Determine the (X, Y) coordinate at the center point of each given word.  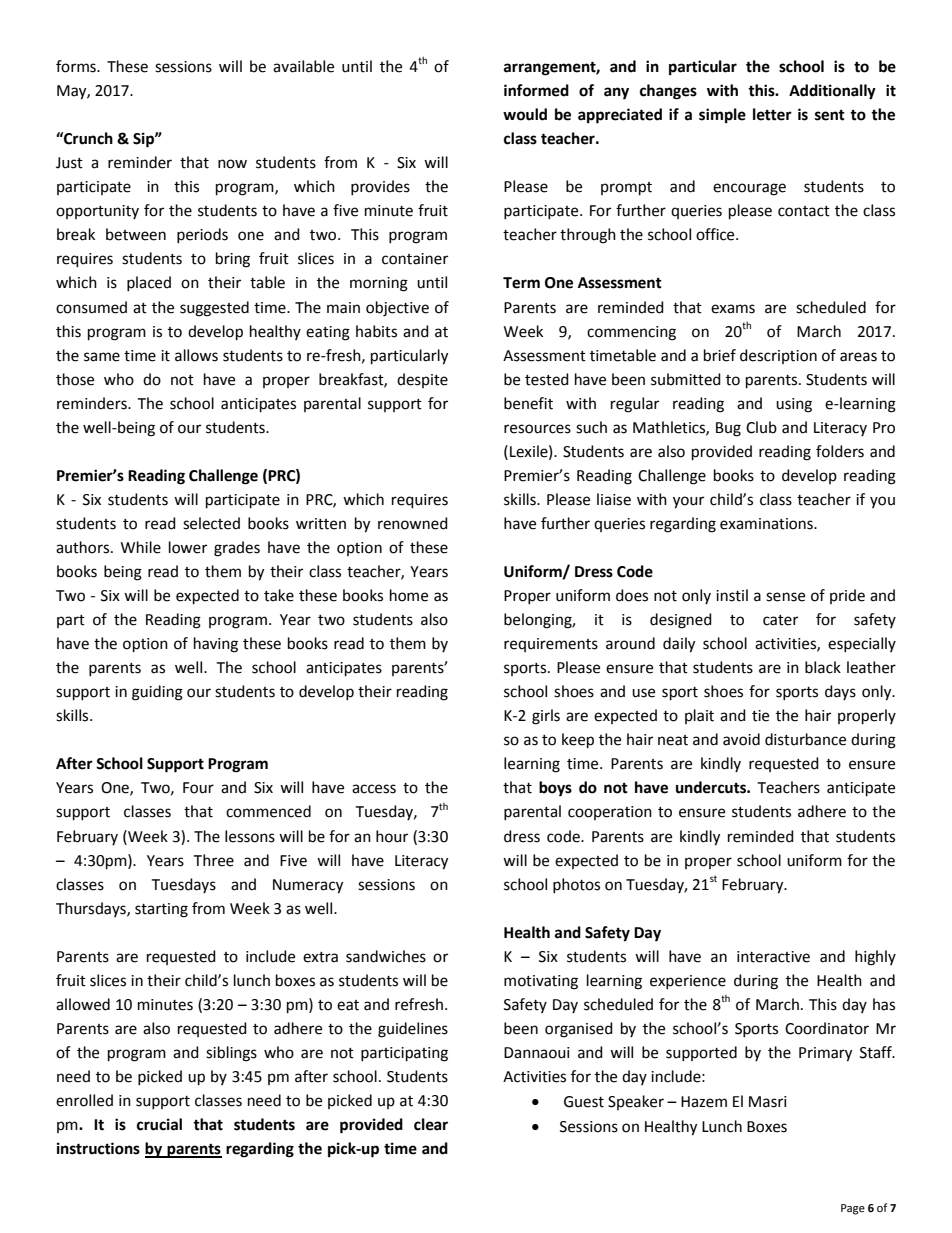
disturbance (805, 739)
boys (555, 789)
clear (431, 1124)
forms (77, 66)
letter (772, 114)
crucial (159, 1124)
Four (198, 788)
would (525, 114)
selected (211, 523)
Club (761, 427)
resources (537, 429)
